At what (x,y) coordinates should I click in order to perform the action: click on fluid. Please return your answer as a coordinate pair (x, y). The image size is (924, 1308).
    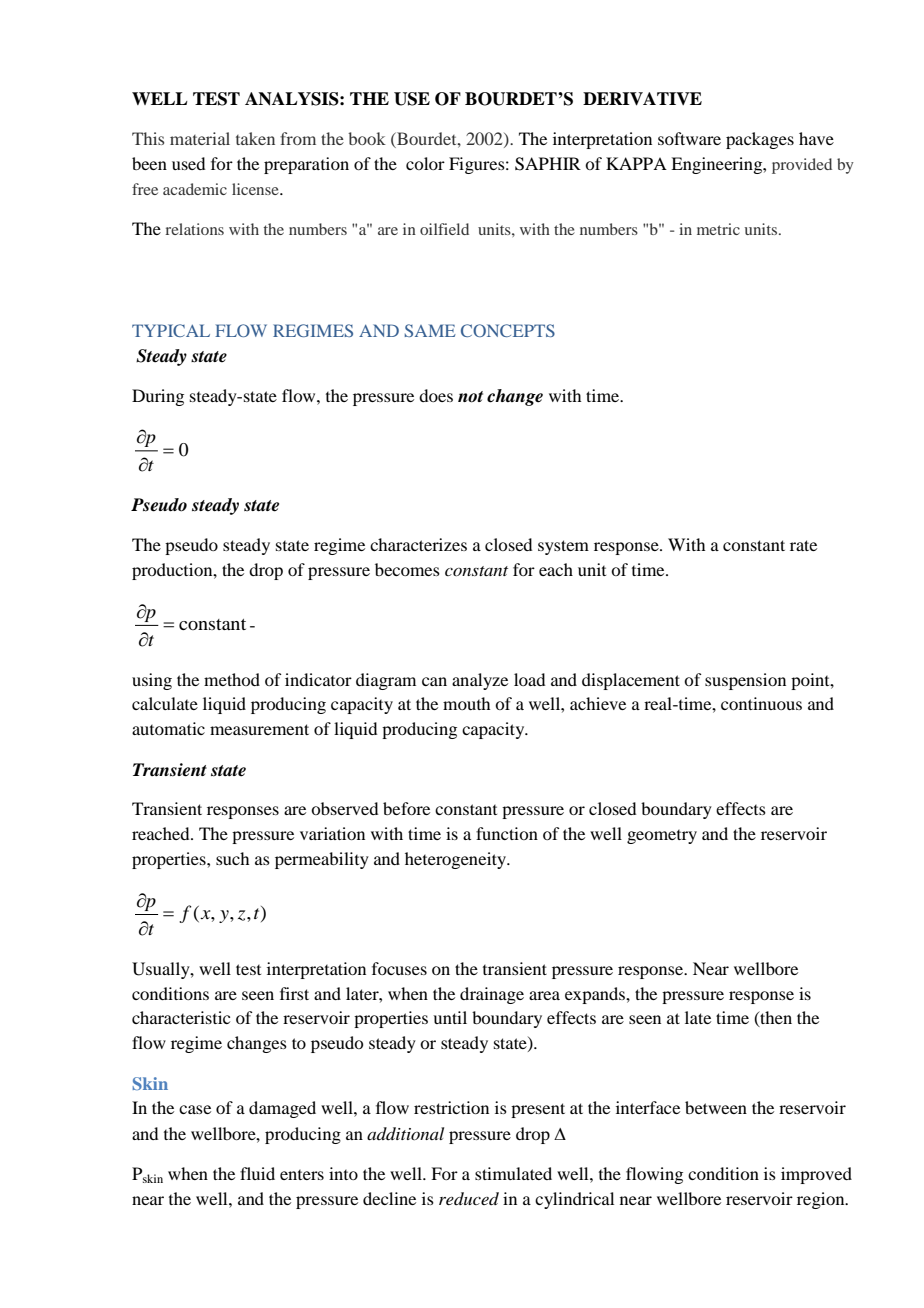
    Looking at the image, I should click on (257, 1173).
